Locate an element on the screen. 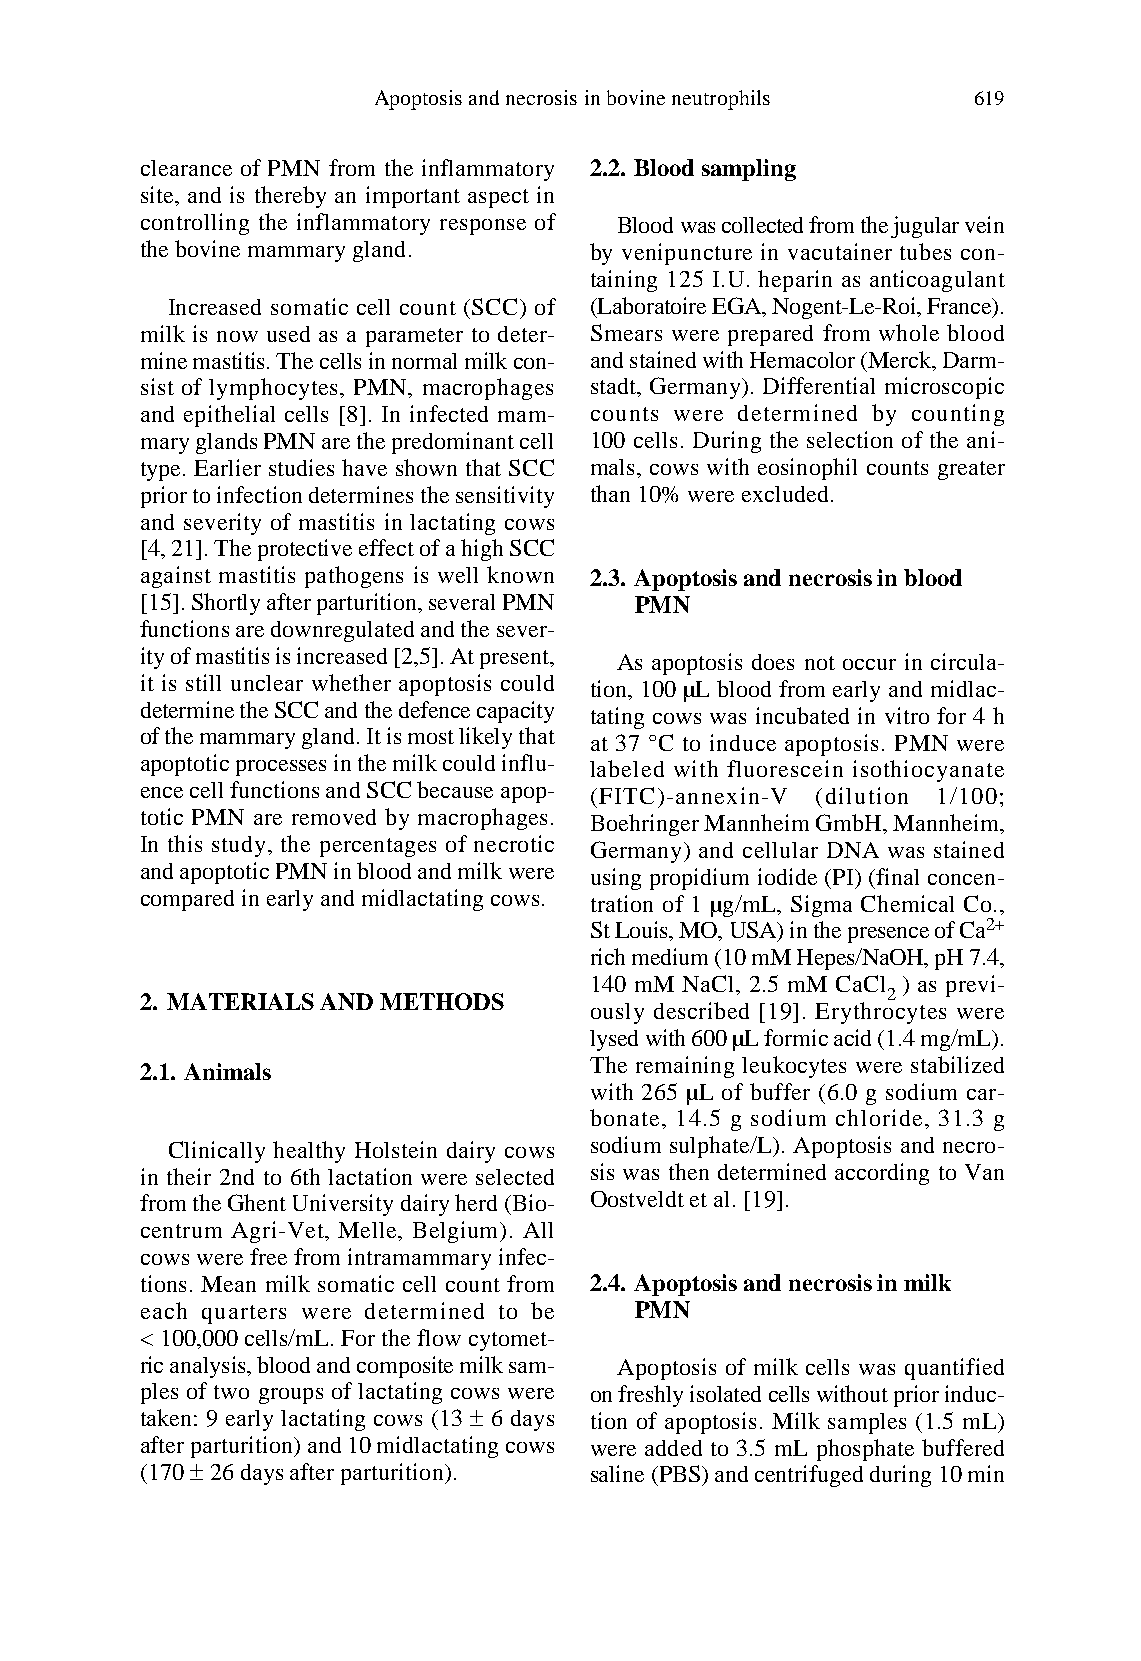 Image resolution: width=1141 pixels, height=1661 pixels. Clinically is located at coordinates (217, 1152).
